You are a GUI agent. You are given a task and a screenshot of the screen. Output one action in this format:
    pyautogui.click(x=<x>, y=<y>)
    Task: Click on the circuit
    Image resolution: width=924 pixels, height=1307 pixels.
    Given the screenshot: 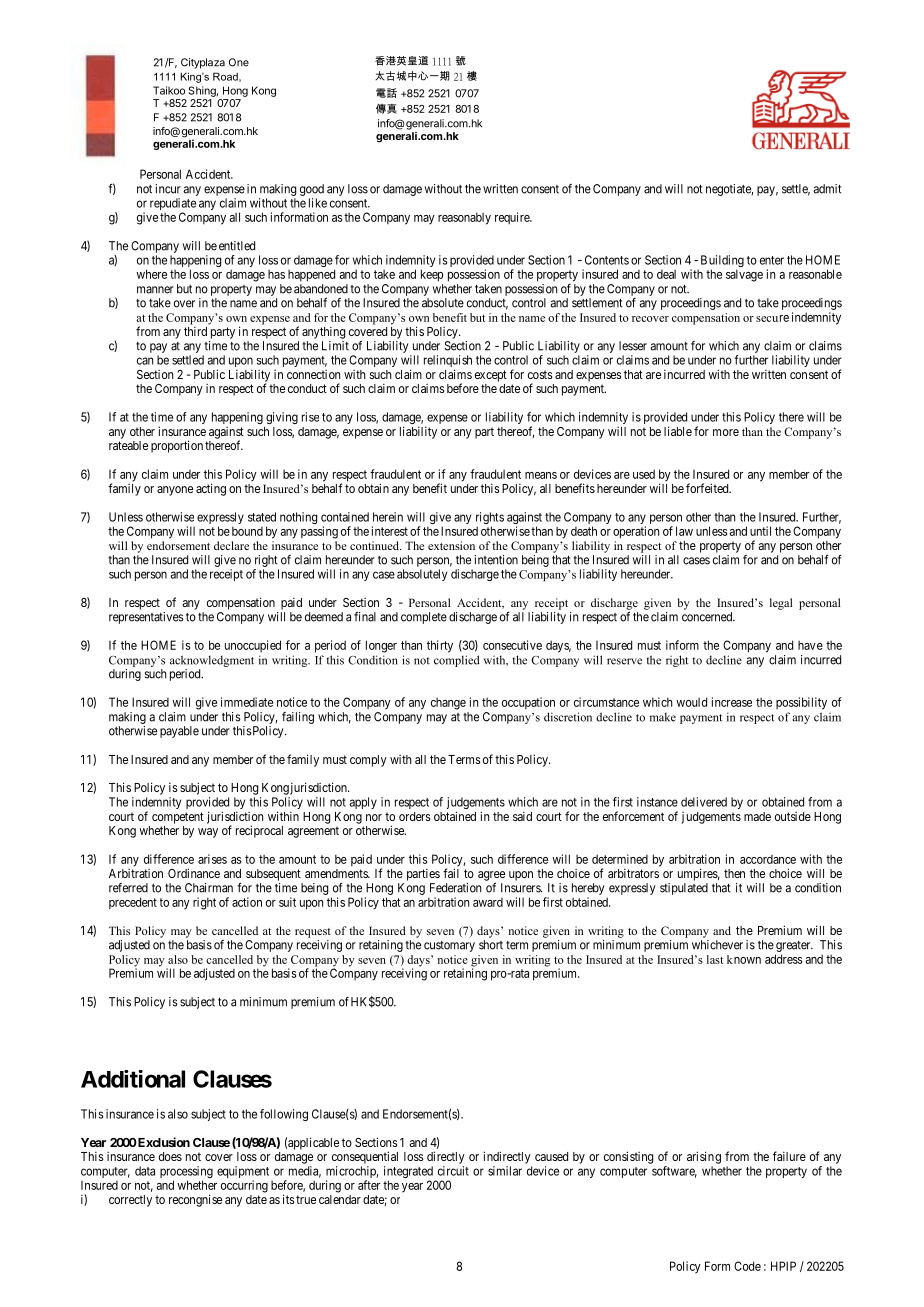 What is the action you would take?
    pyautogui.click(x=453, y=1171)
